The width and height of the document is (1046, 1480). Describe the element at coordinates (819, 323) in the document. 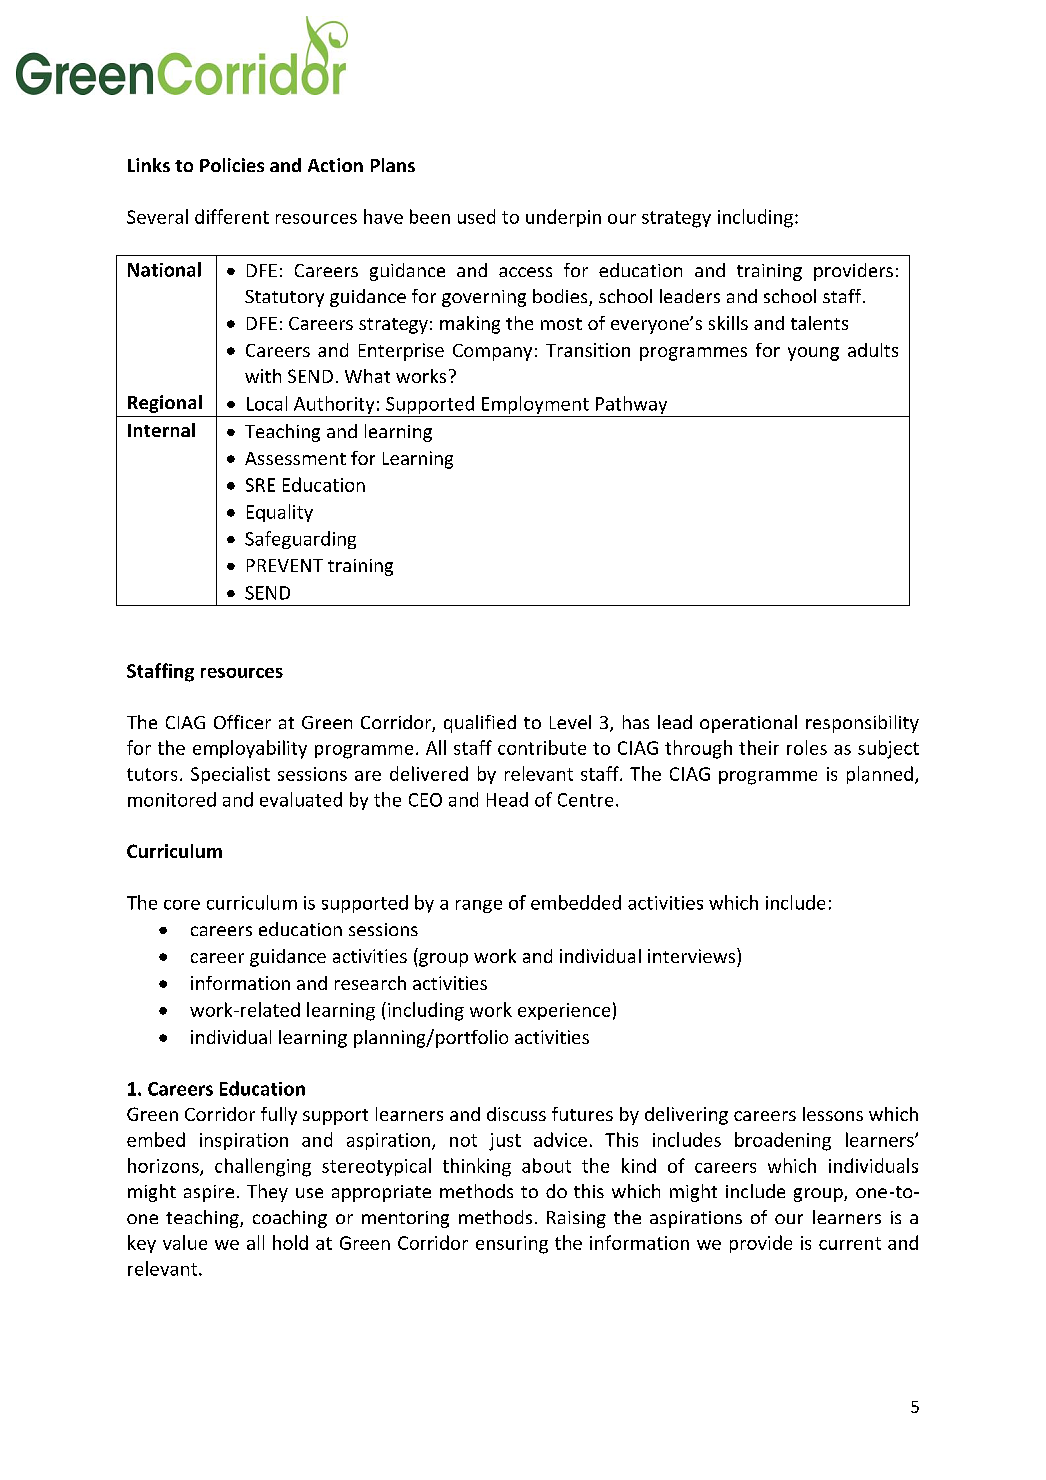

I see `talents` at that location.
